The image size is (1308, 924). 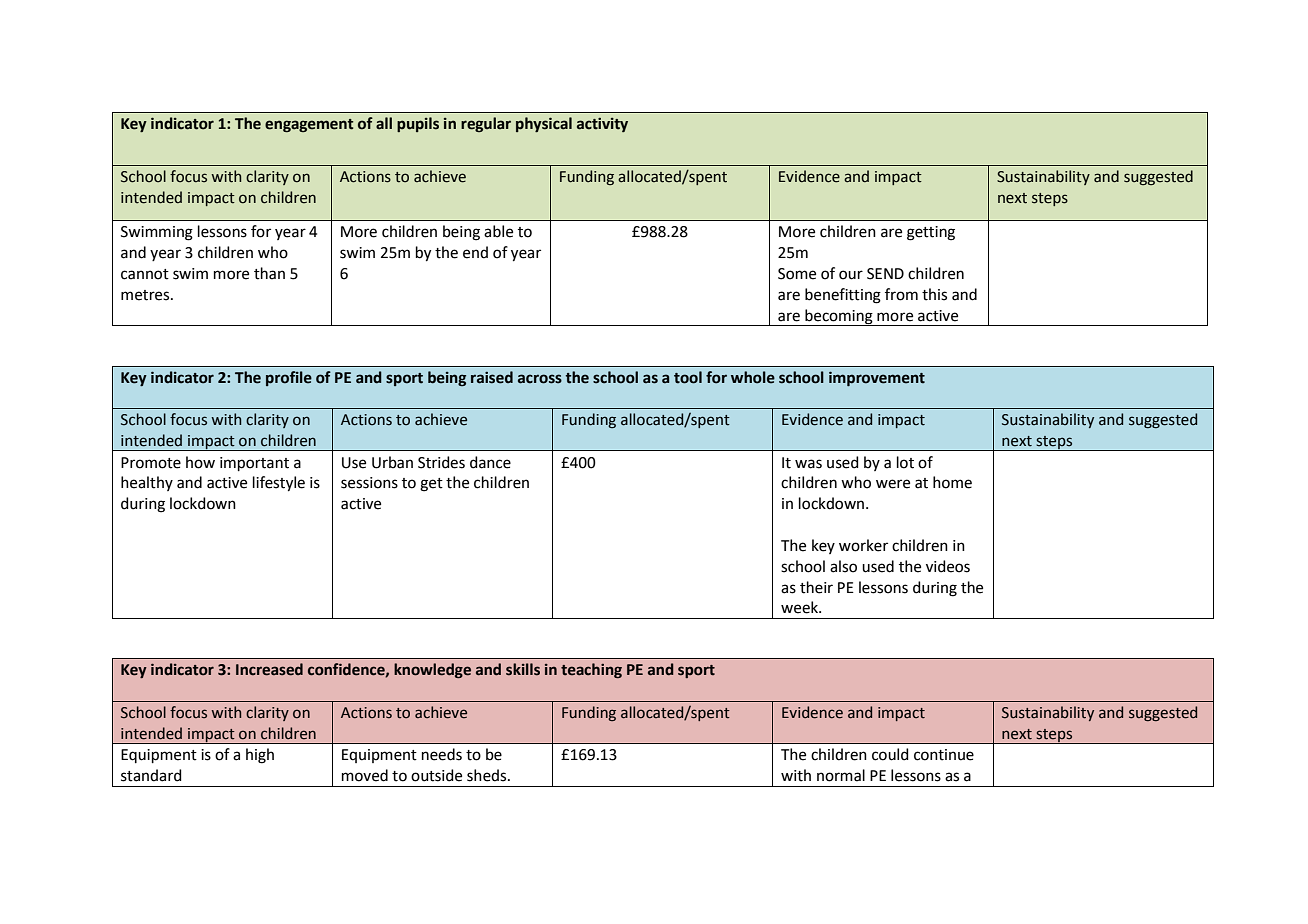 I want to click on high, so click(x=260, y=756).
